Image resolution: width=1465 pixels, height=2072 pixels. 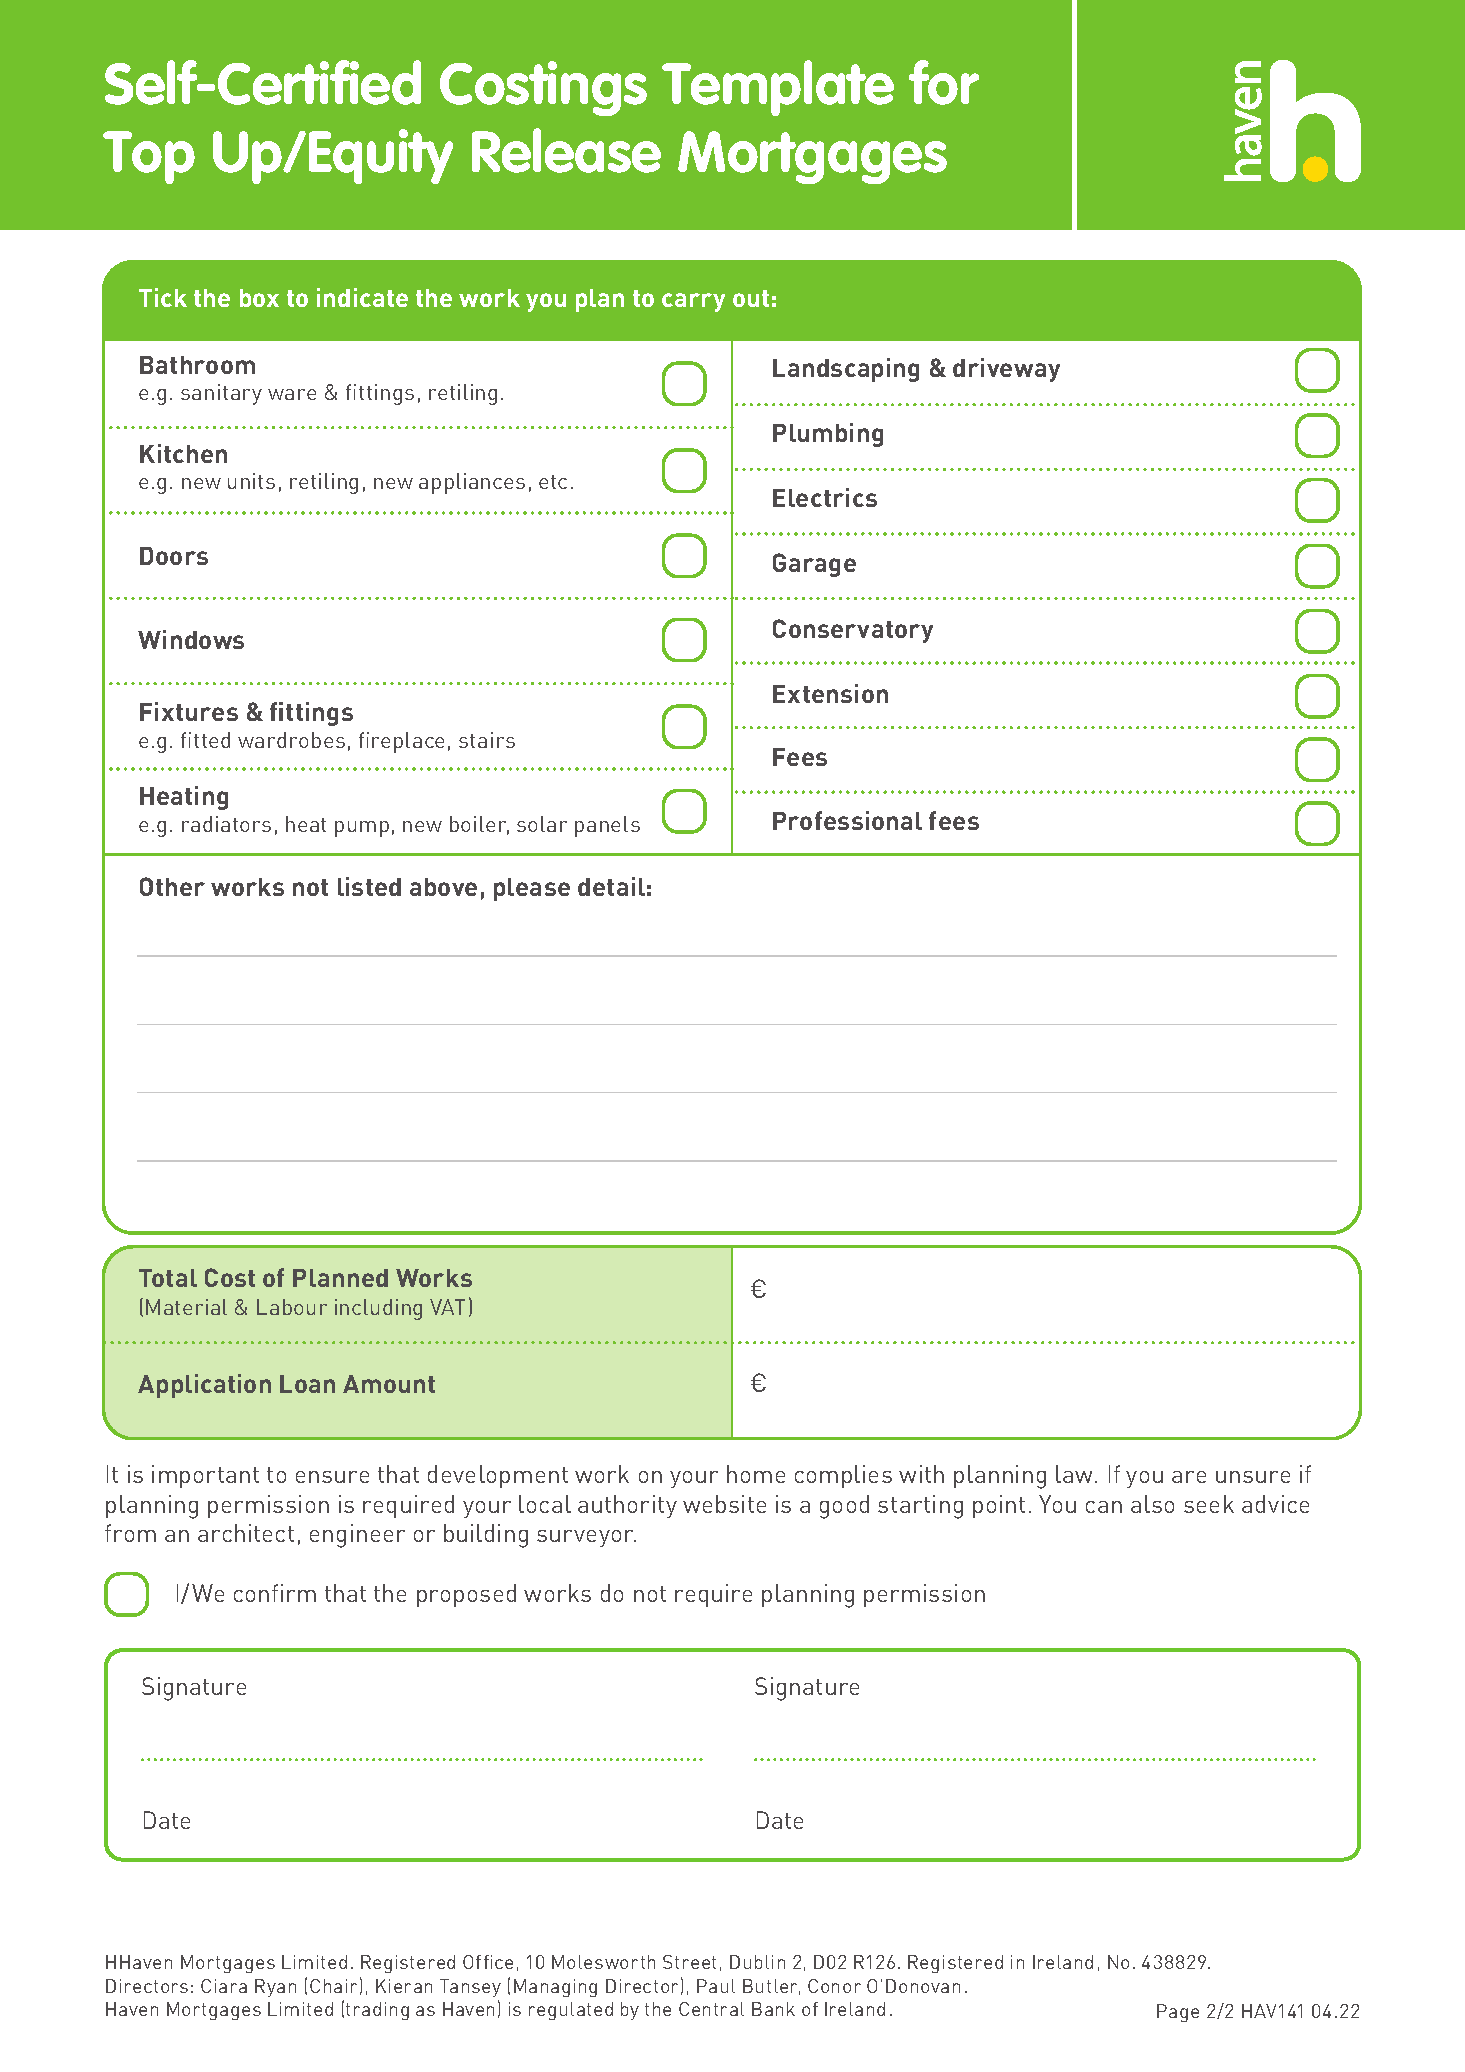 I want to click on Street, so click(x=689, y=1962).
